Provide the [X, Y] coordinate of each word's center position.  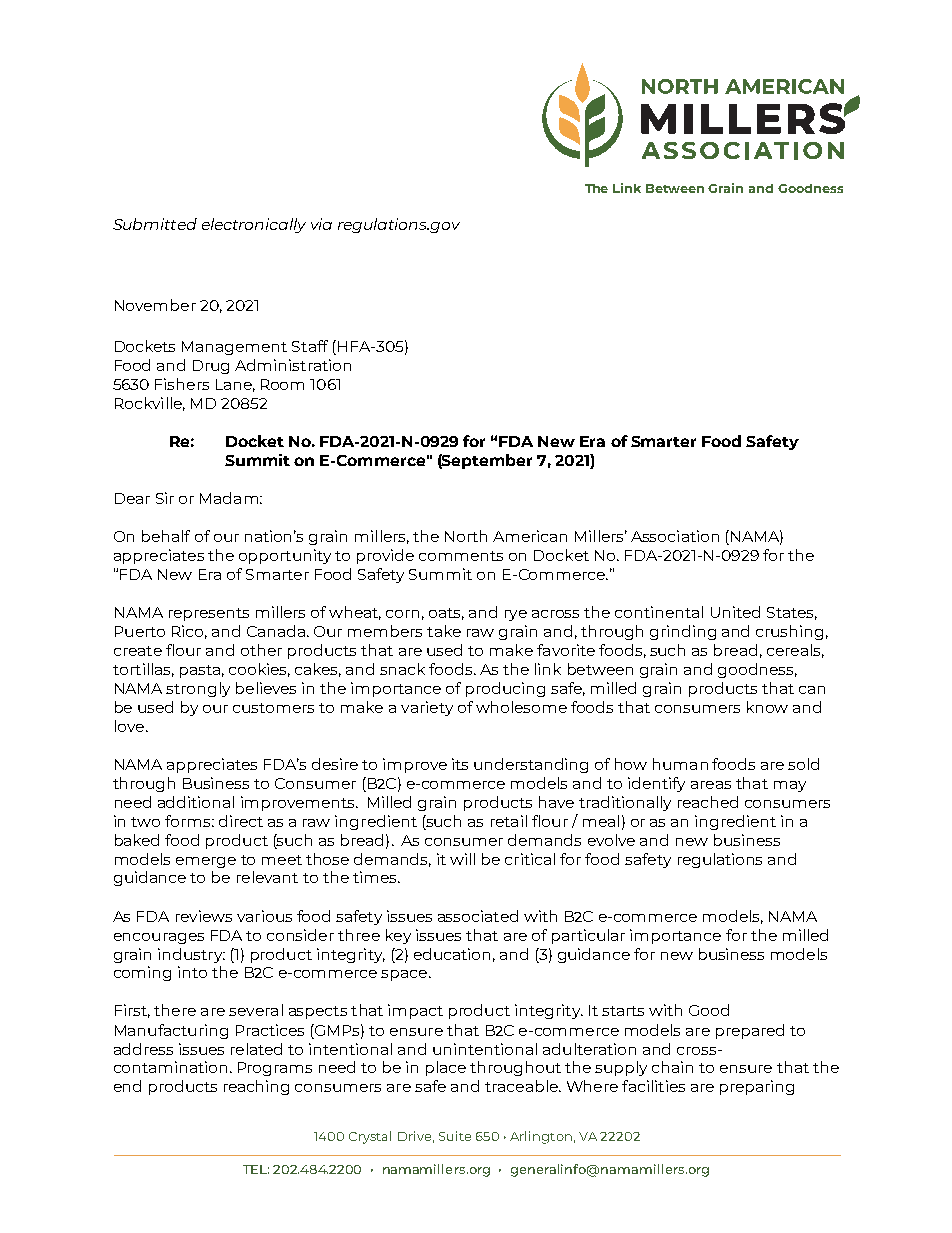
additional [196, 802]
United [735, 612]
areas [711, 785]
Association [675, 536]
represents [209, 614]
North [466, 536]
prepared [750, 1031]
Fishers [182, 384]
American [530, 536]
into [192, 972]
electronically [254, 225]
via [321, 224]
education [452, 954]
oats [446, 614]
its [460, 764]
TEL [256, 1169]
